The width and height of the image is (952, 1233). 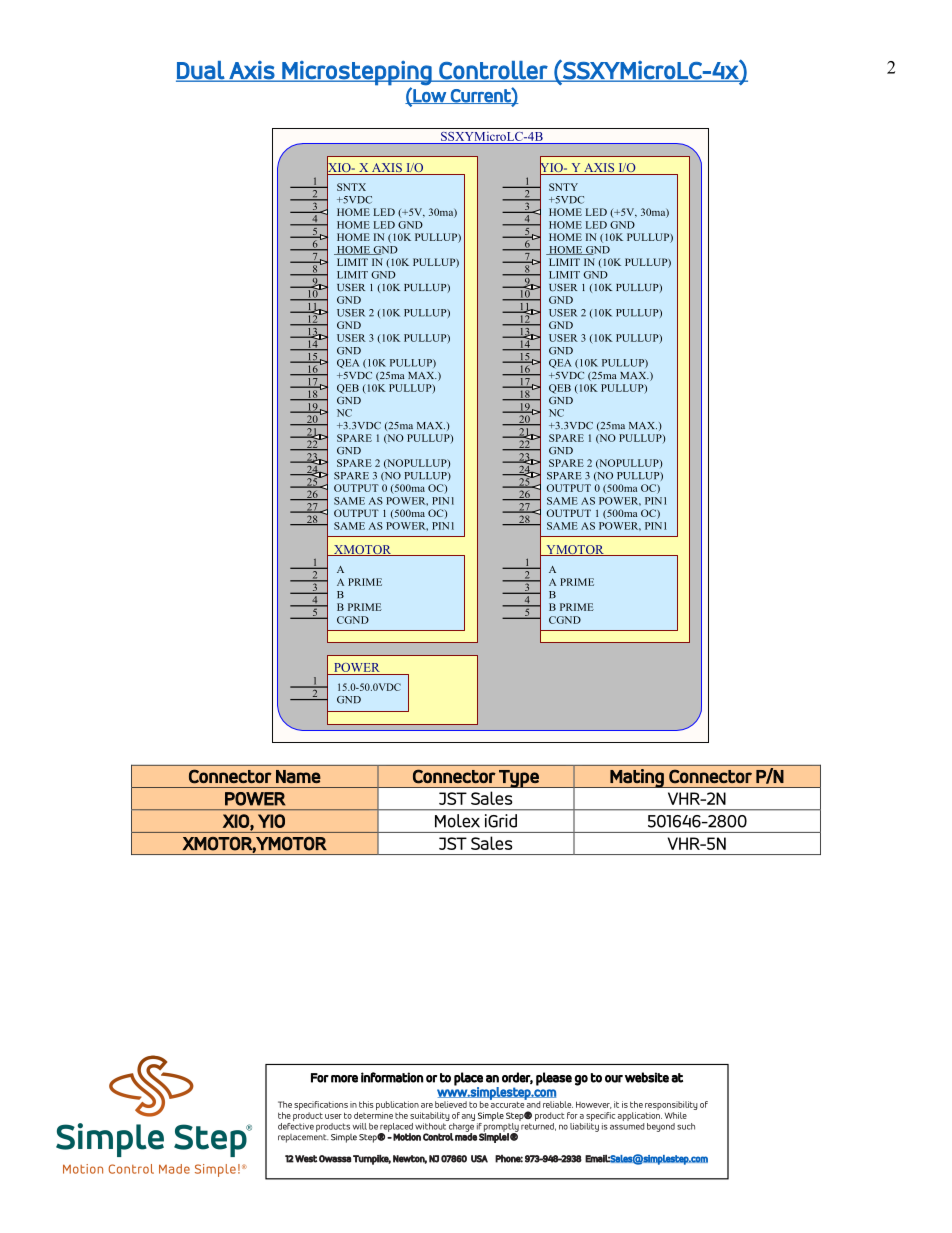 What do you see at coordinates (296, 1125) in the image?
I see `defective` at bounding box center [296, 1125].
